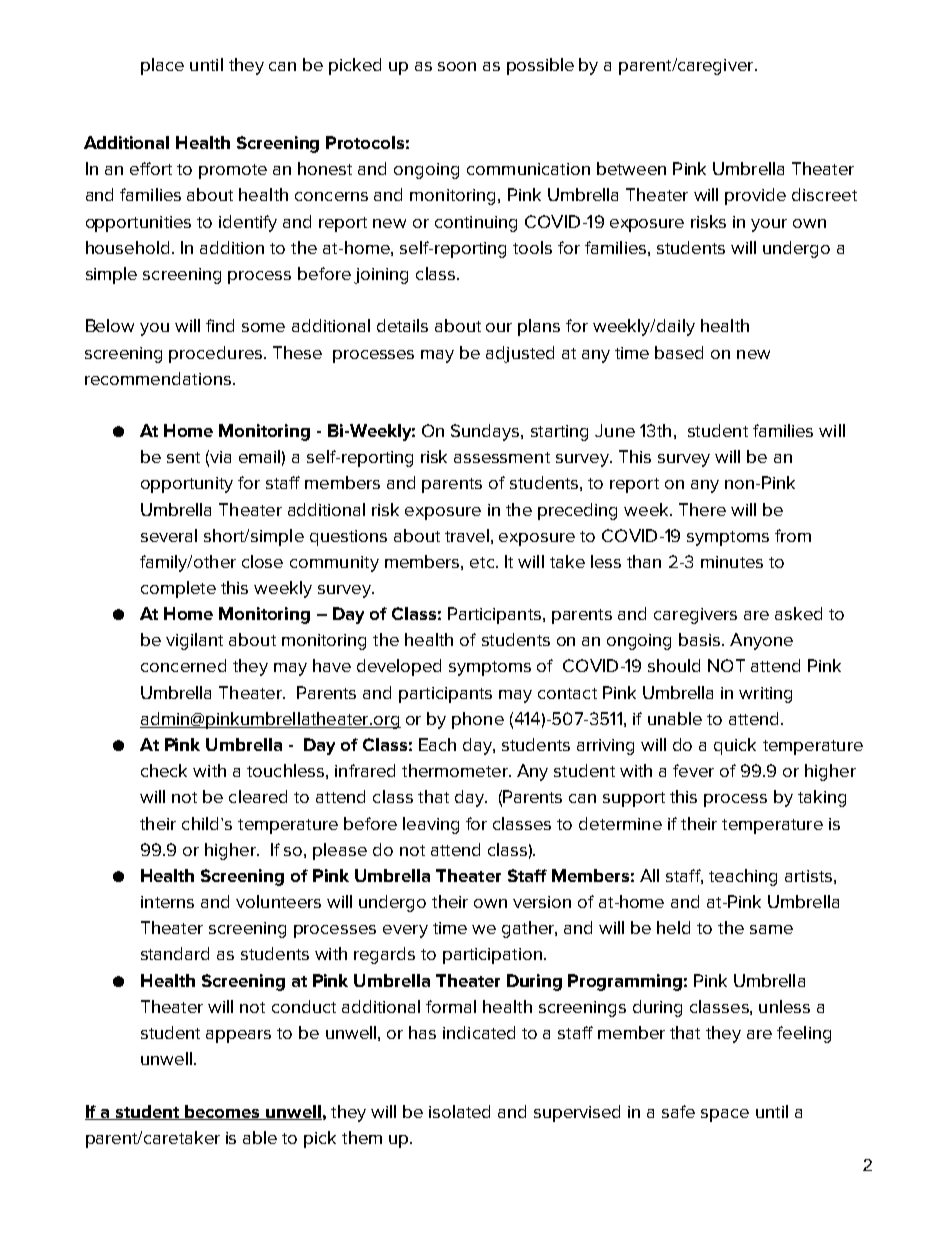 The image size is (952, 1233). Describe the element at coordinates (702, 509) in the screenshot. I see `There` at that location.
